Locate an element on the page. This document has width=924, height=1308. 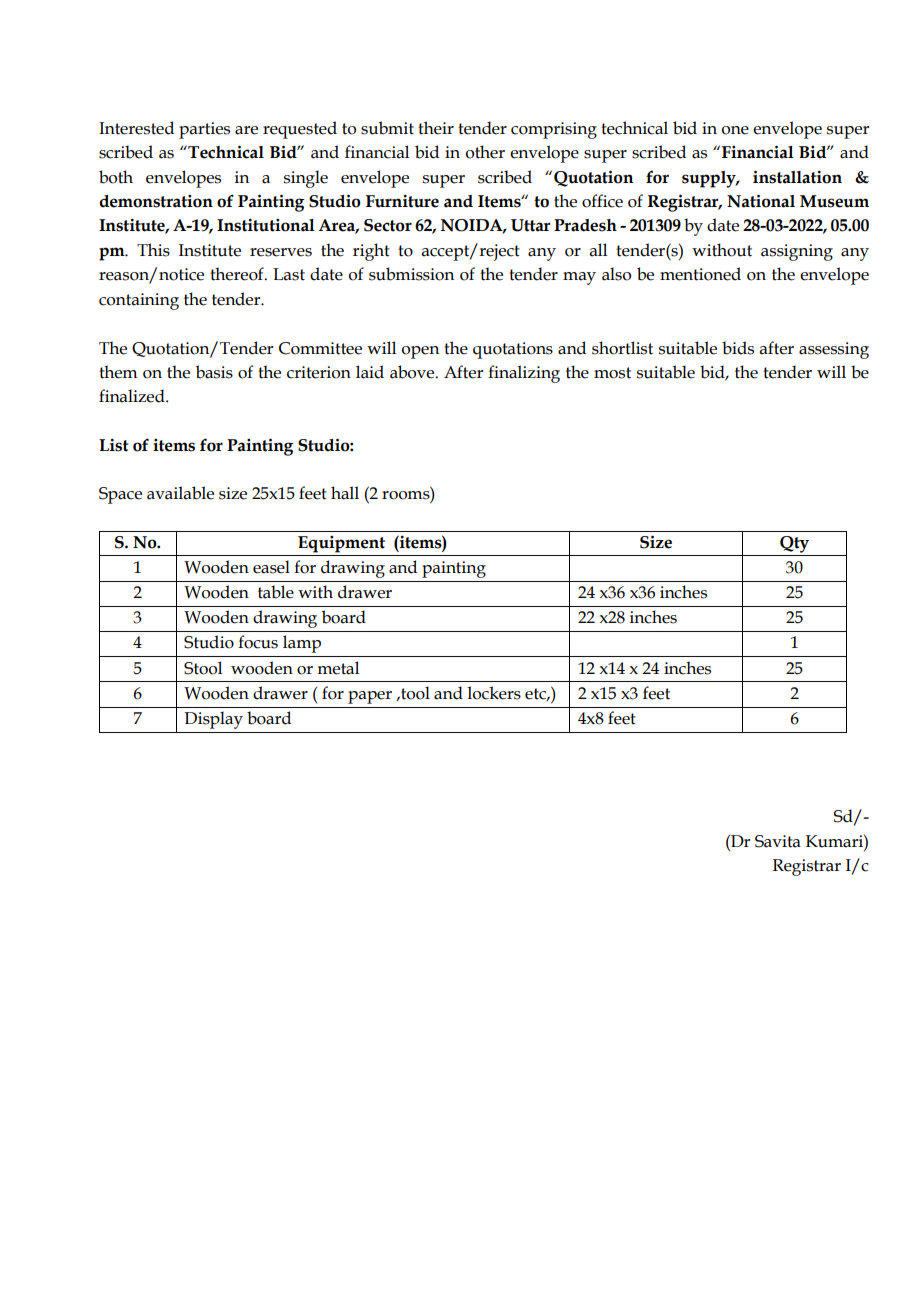
other is located at coordinates (485, 152).
